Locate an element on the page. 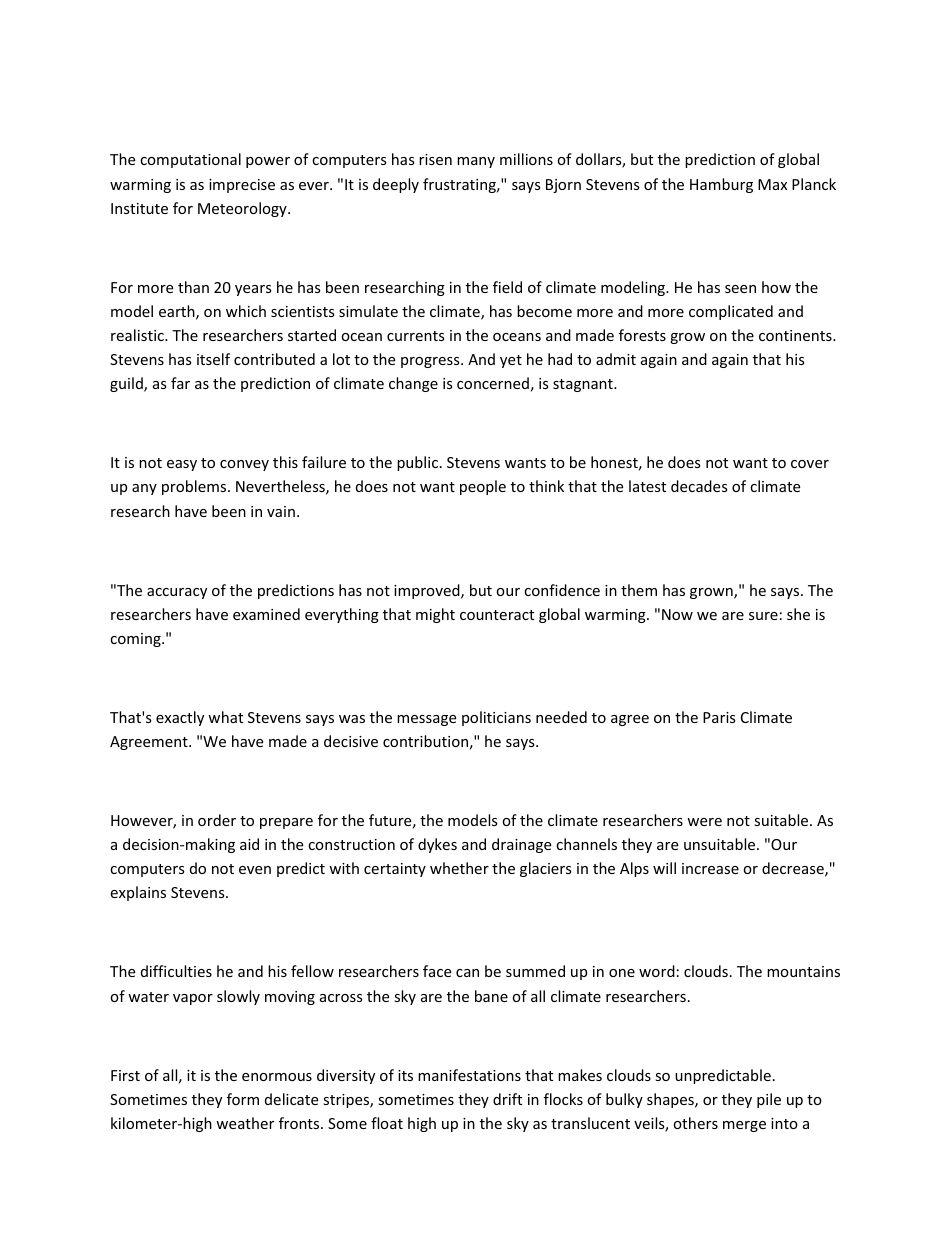 The height and width of the document is (1233, 952). manifestations is located at coordinates (469, 1075).
